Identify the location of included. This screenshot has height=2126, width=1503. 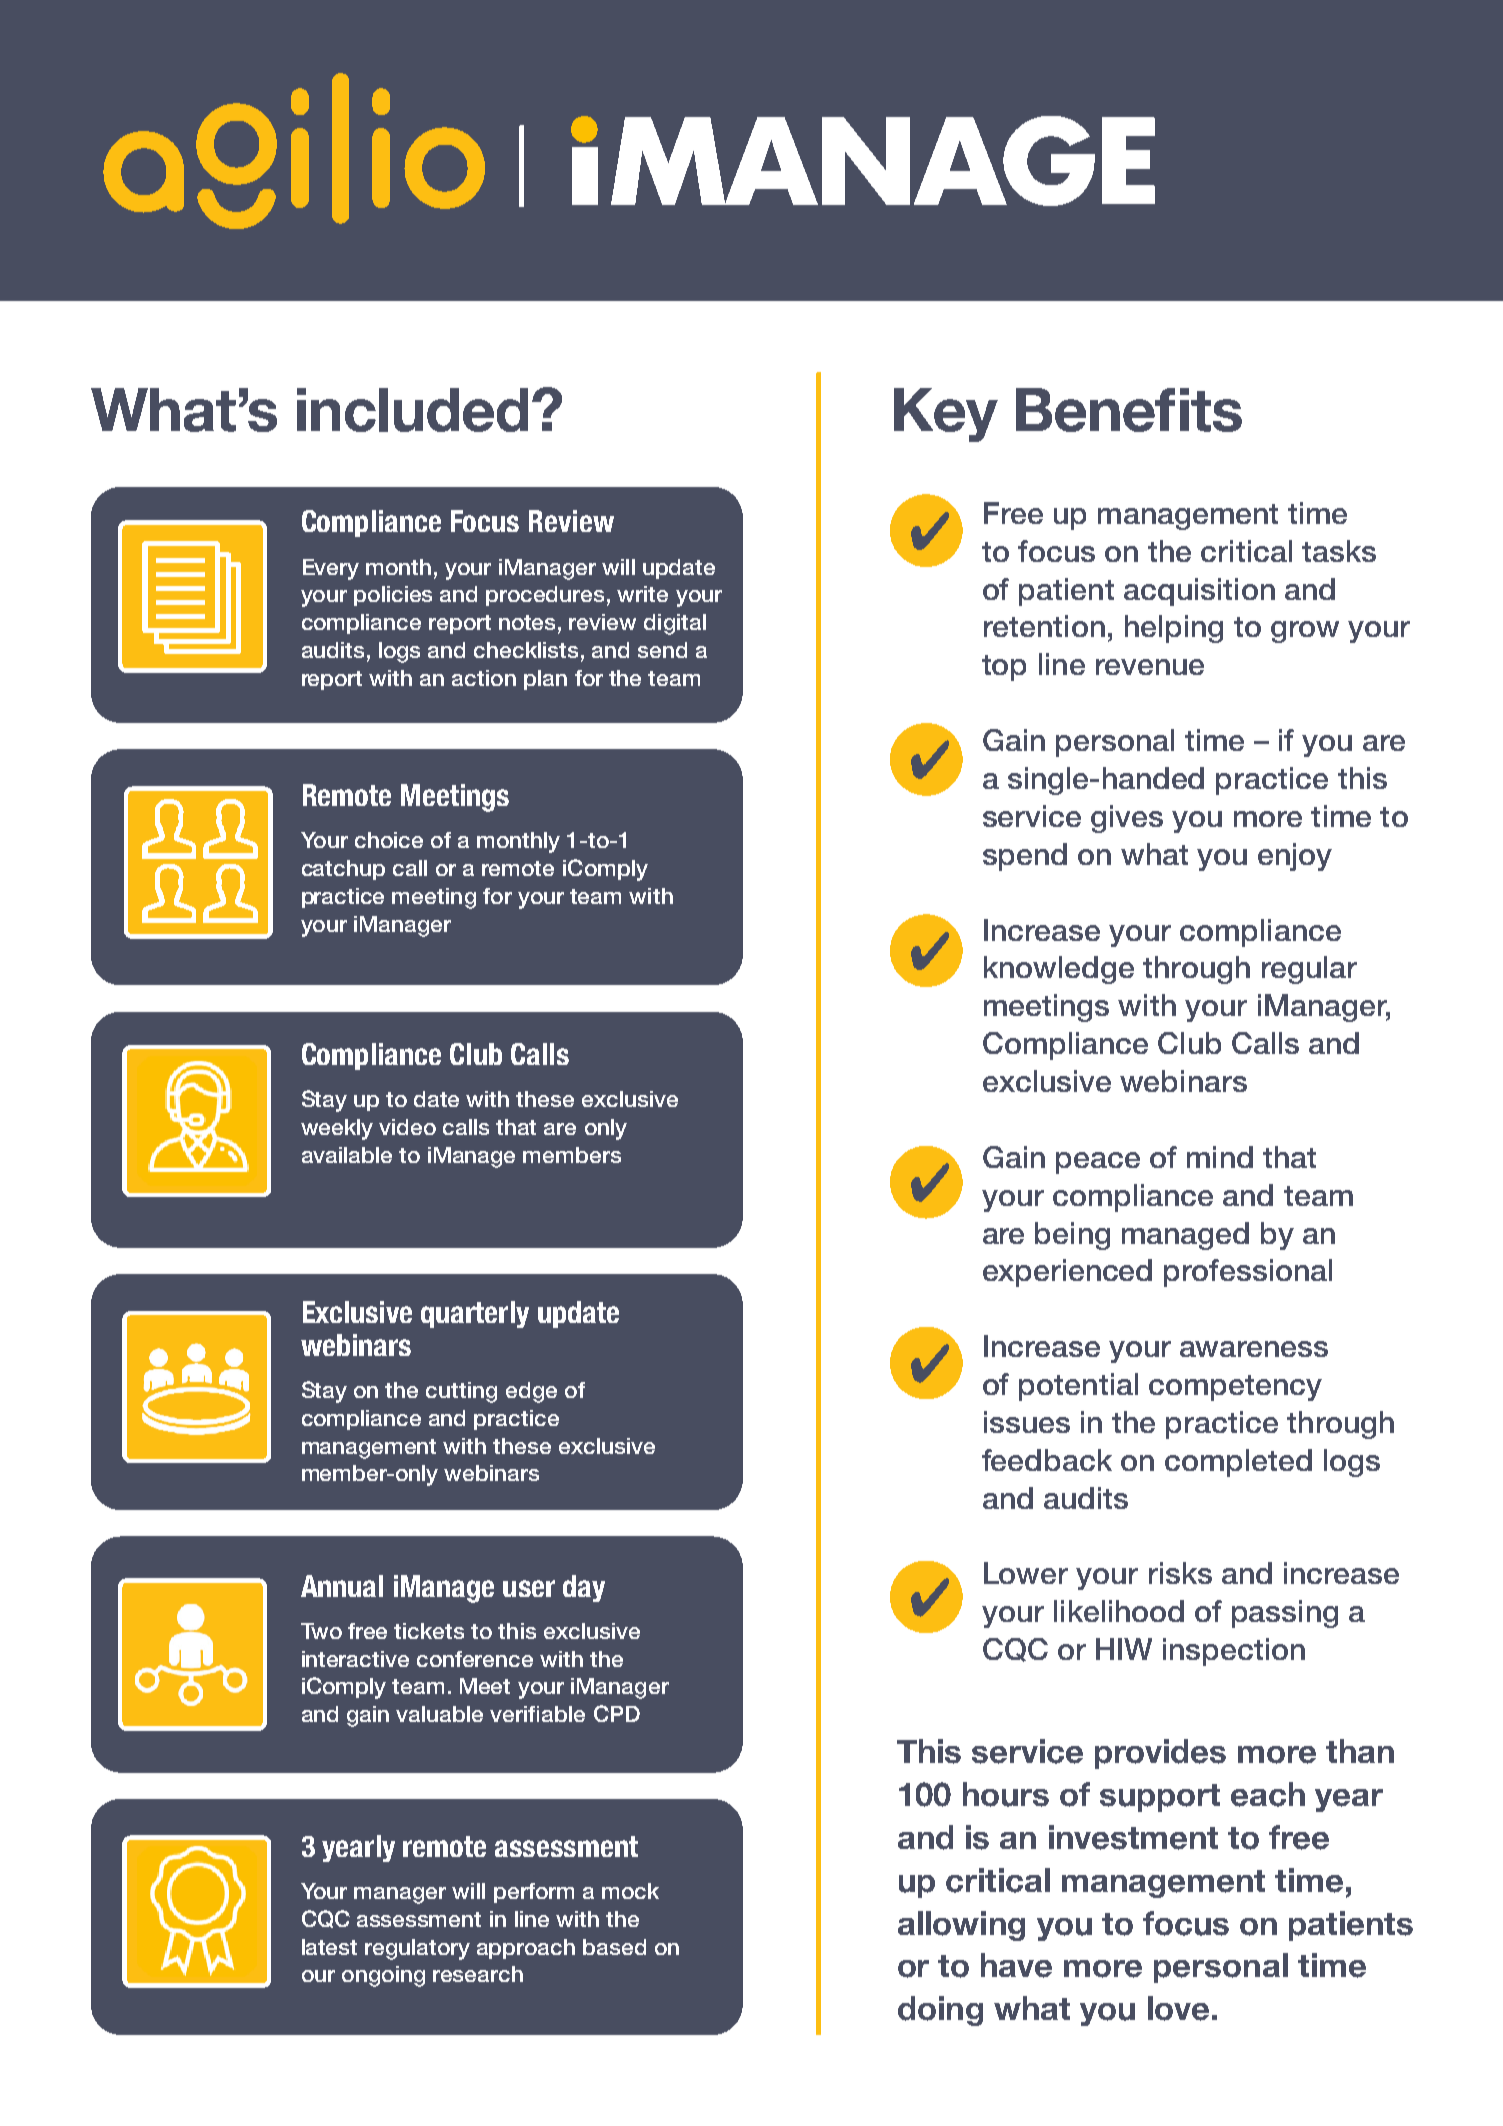
(412, 410).
